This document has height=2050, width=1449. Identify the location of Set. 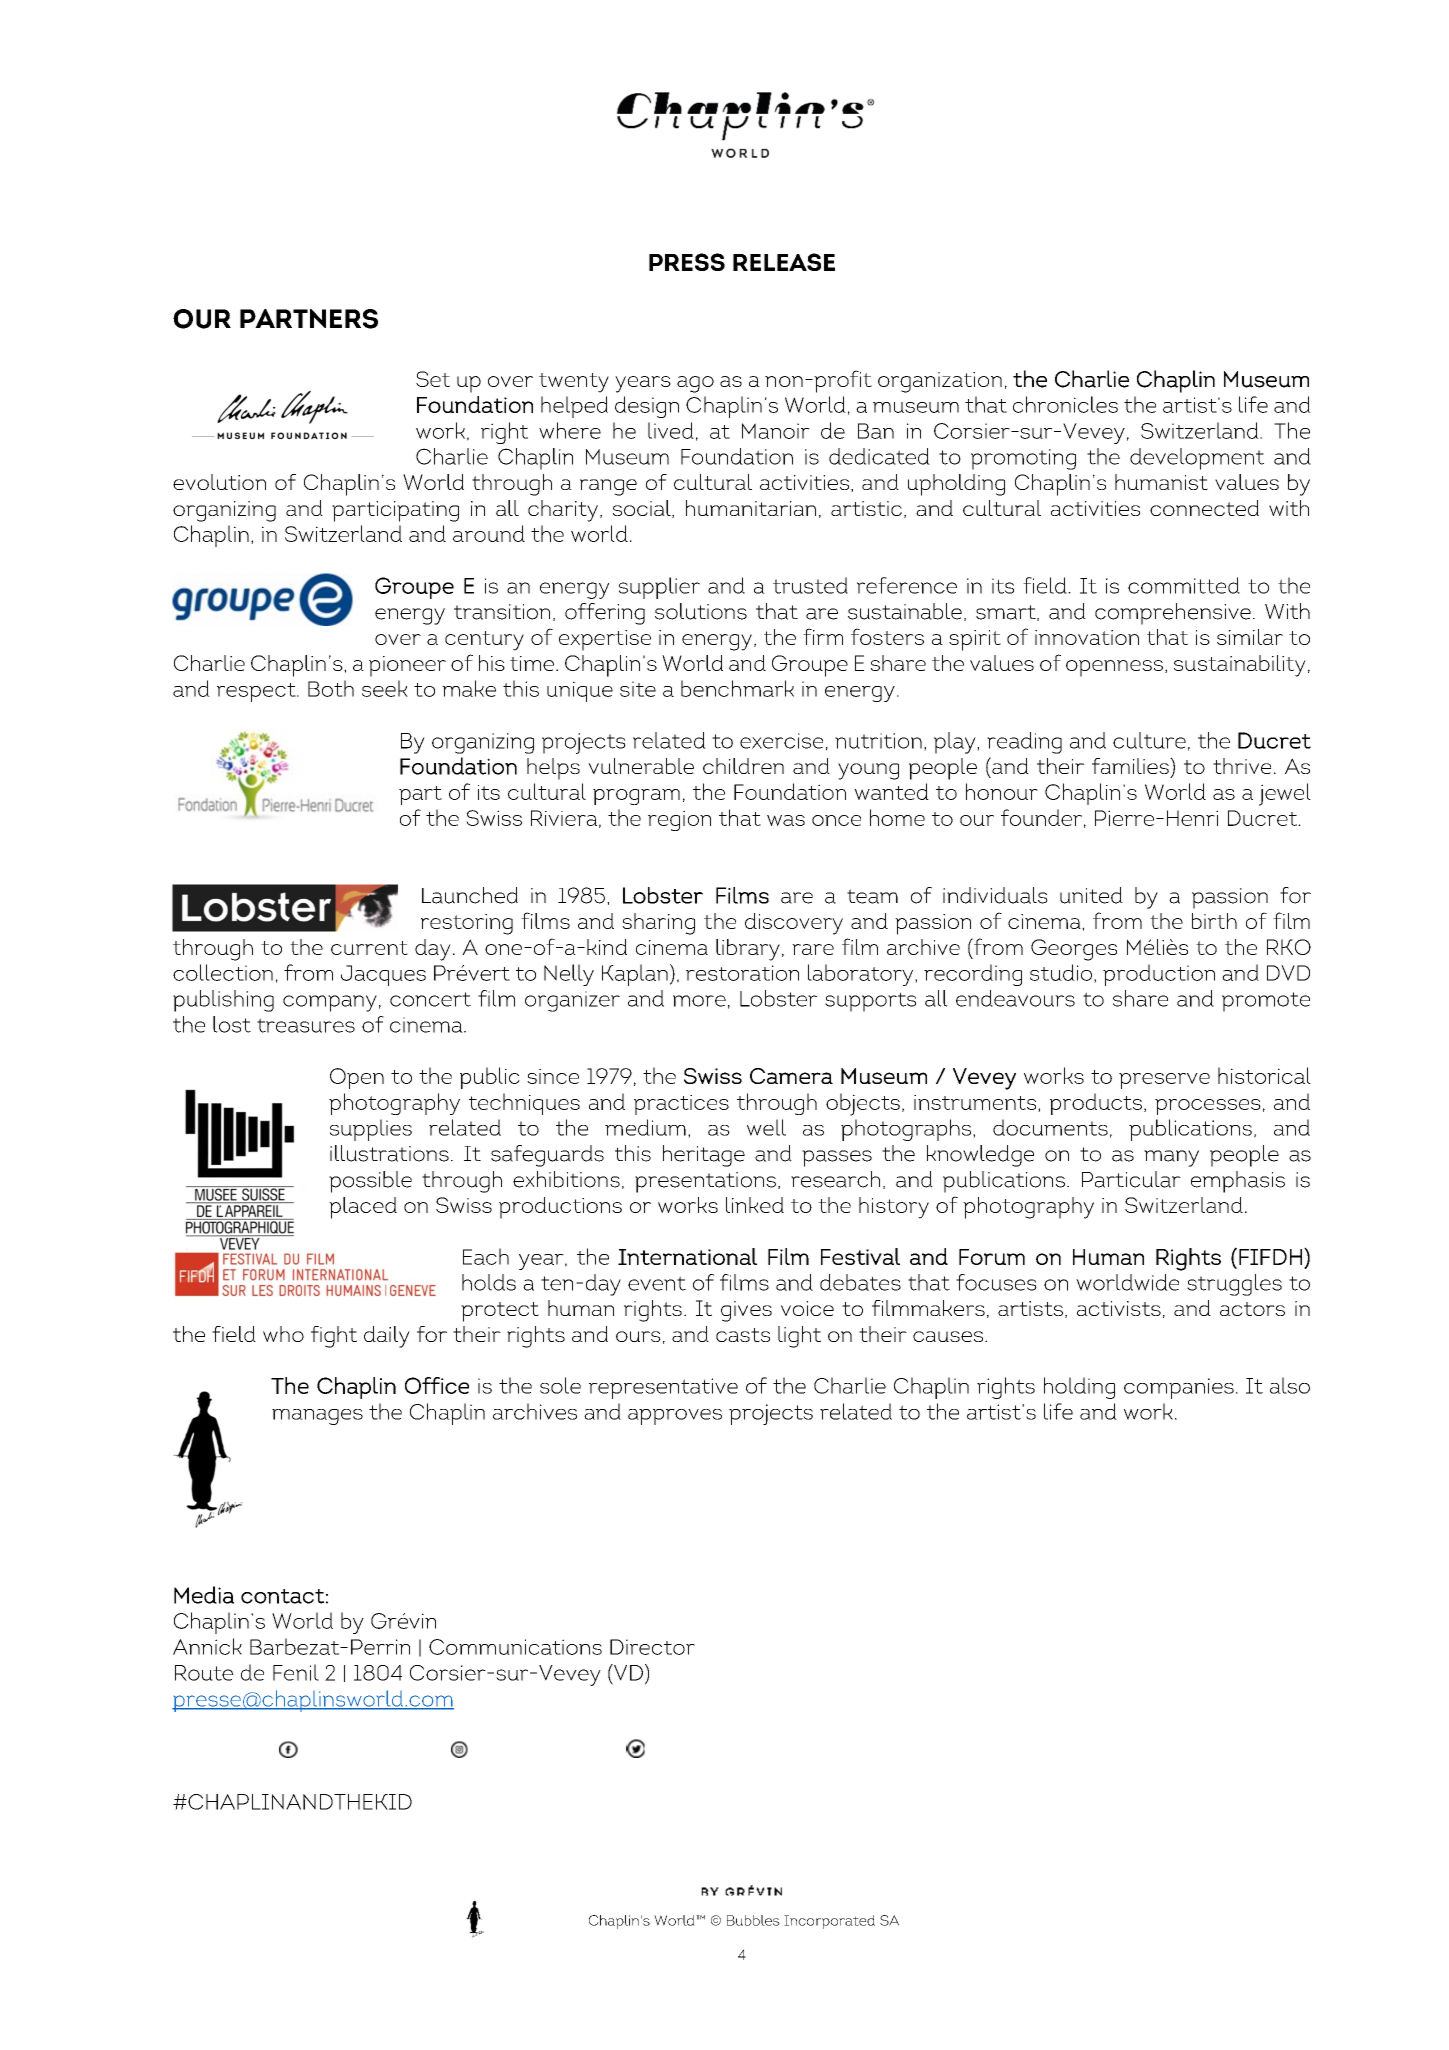
(433, 379).
